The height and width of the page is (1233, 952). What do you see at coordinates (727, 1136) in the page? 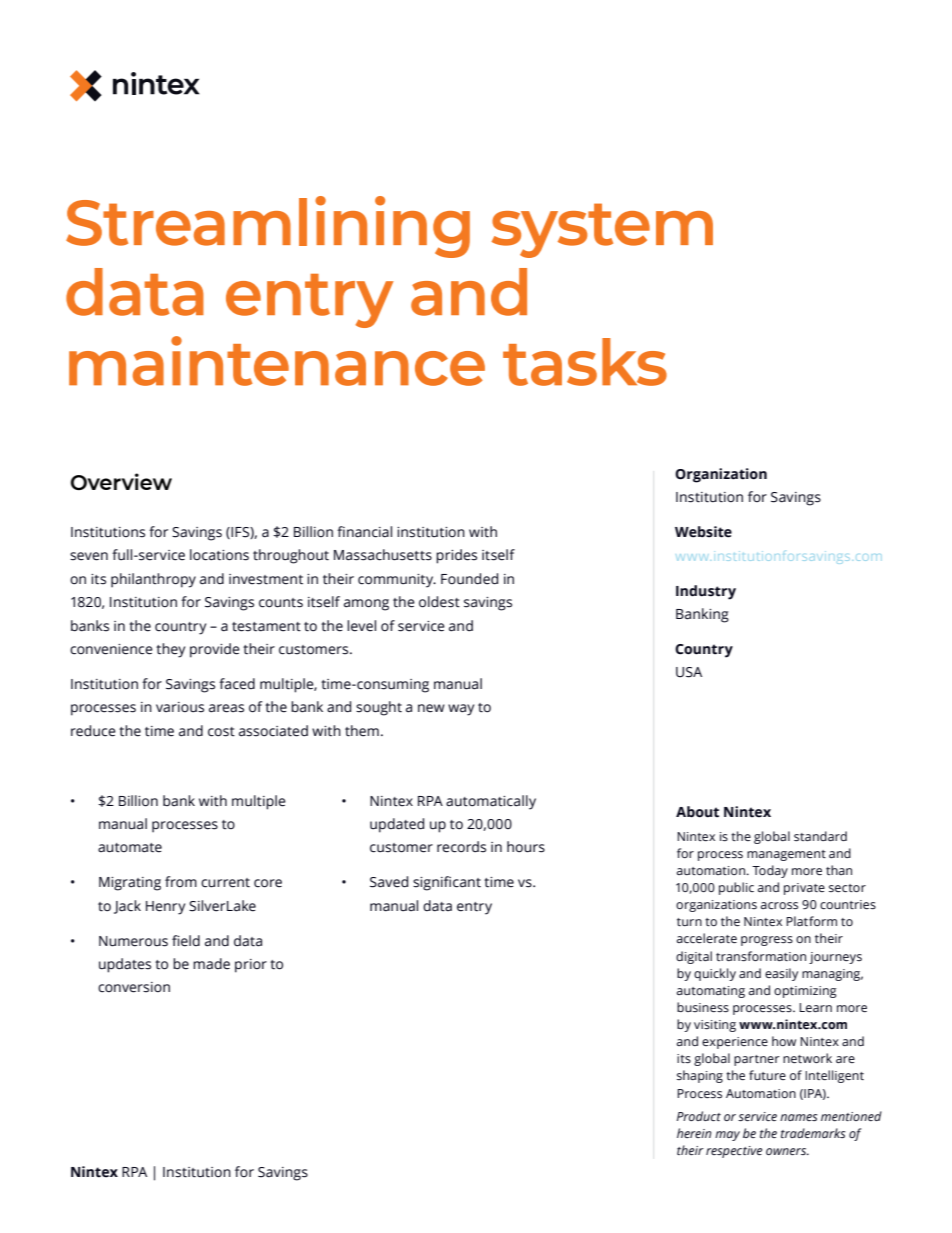
I see `may` at bounding box center [727, 1136].
